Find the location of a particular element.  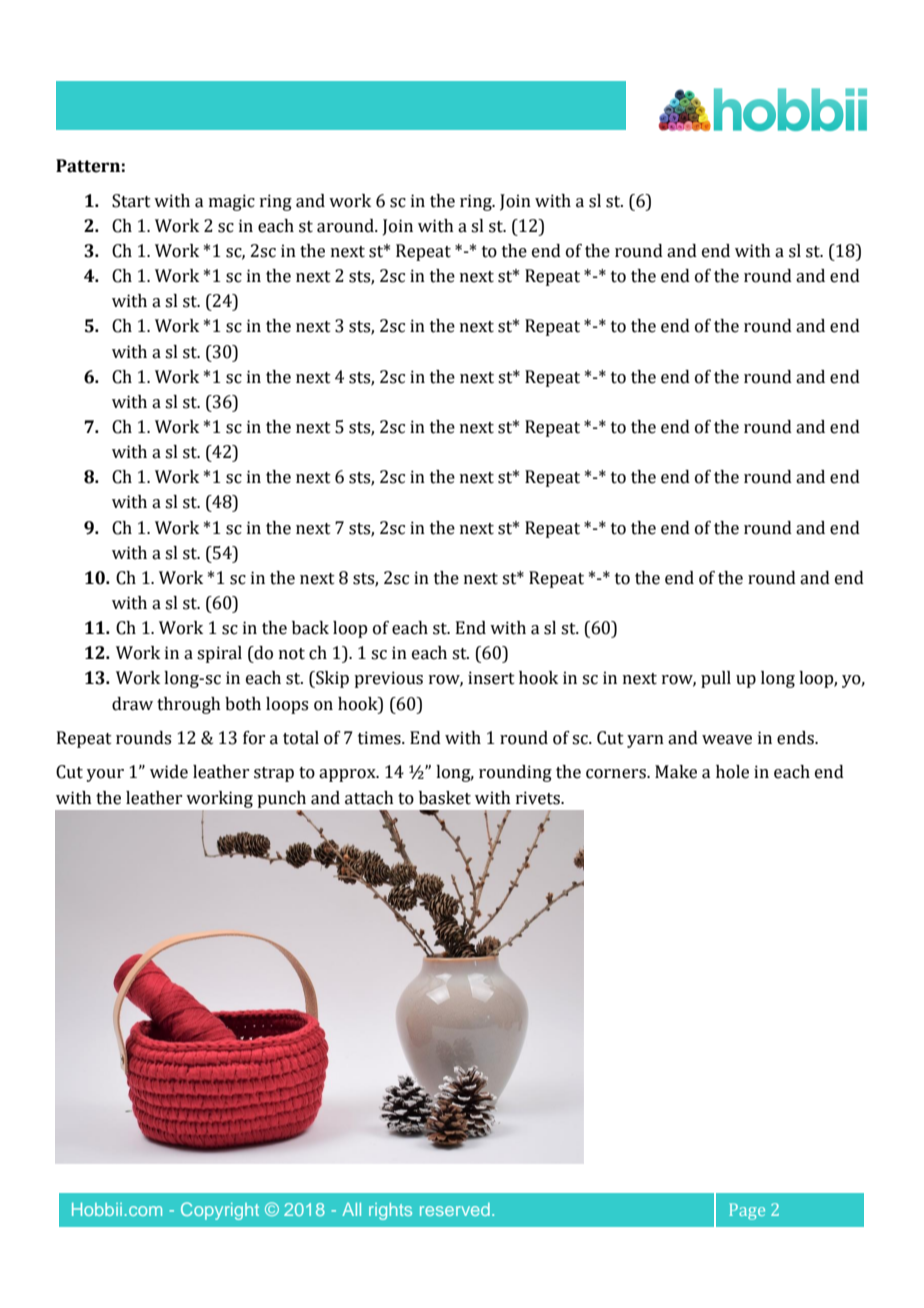

hole is located at coordinates (732, 772).
